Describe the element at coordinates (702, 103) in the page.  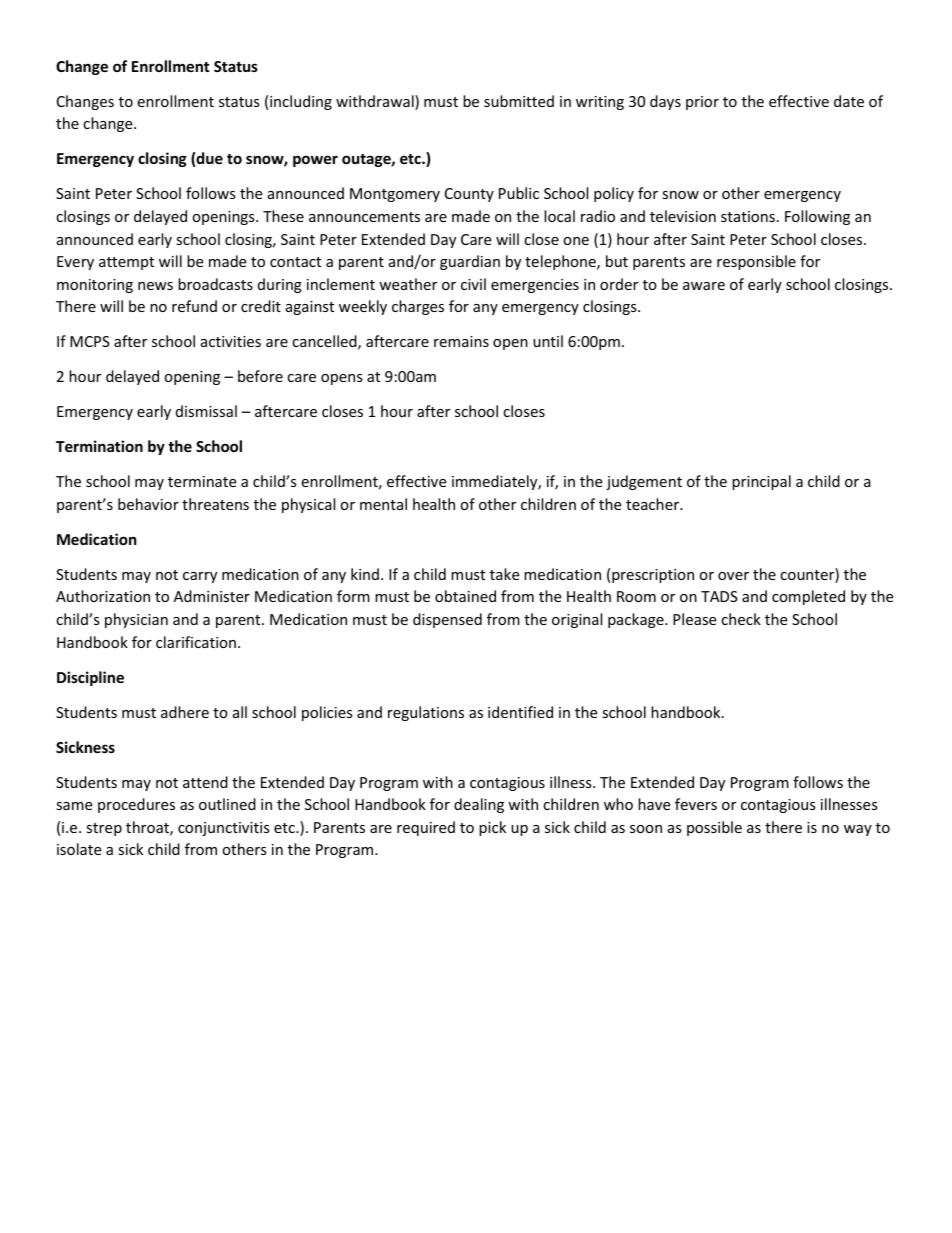
I see `prior` at that location.
